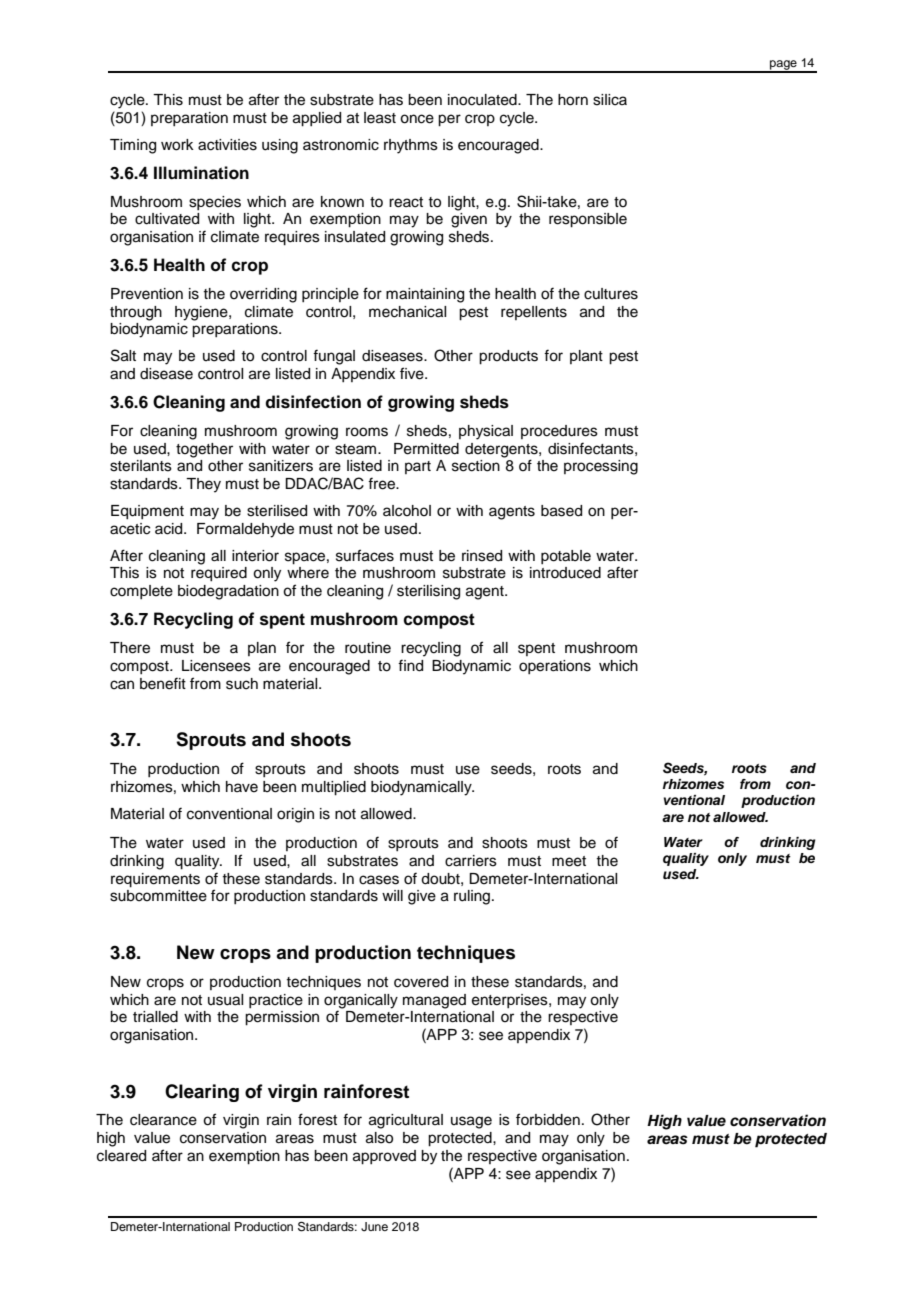 This screenshot has height=1308, width=924. I want to click on meet, so click(569, 861).
